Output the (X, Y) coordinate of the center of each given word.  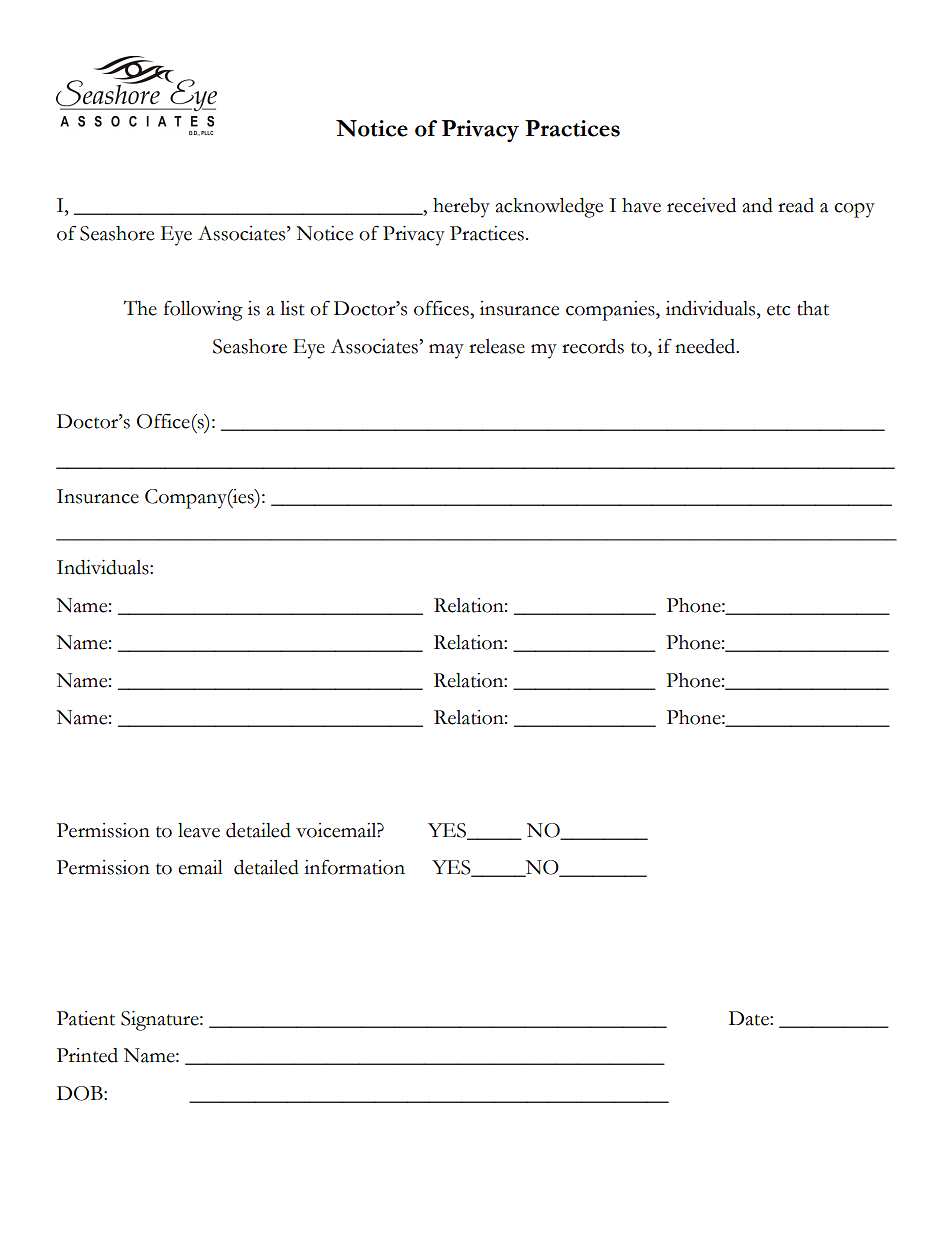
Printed (87, 1055)
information (354, 867)
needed (706, 346)
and (758, 205)
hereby (461, 208)
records (593, 346)
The (140, 308)
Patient (86, 1018)
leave (199, 830)
